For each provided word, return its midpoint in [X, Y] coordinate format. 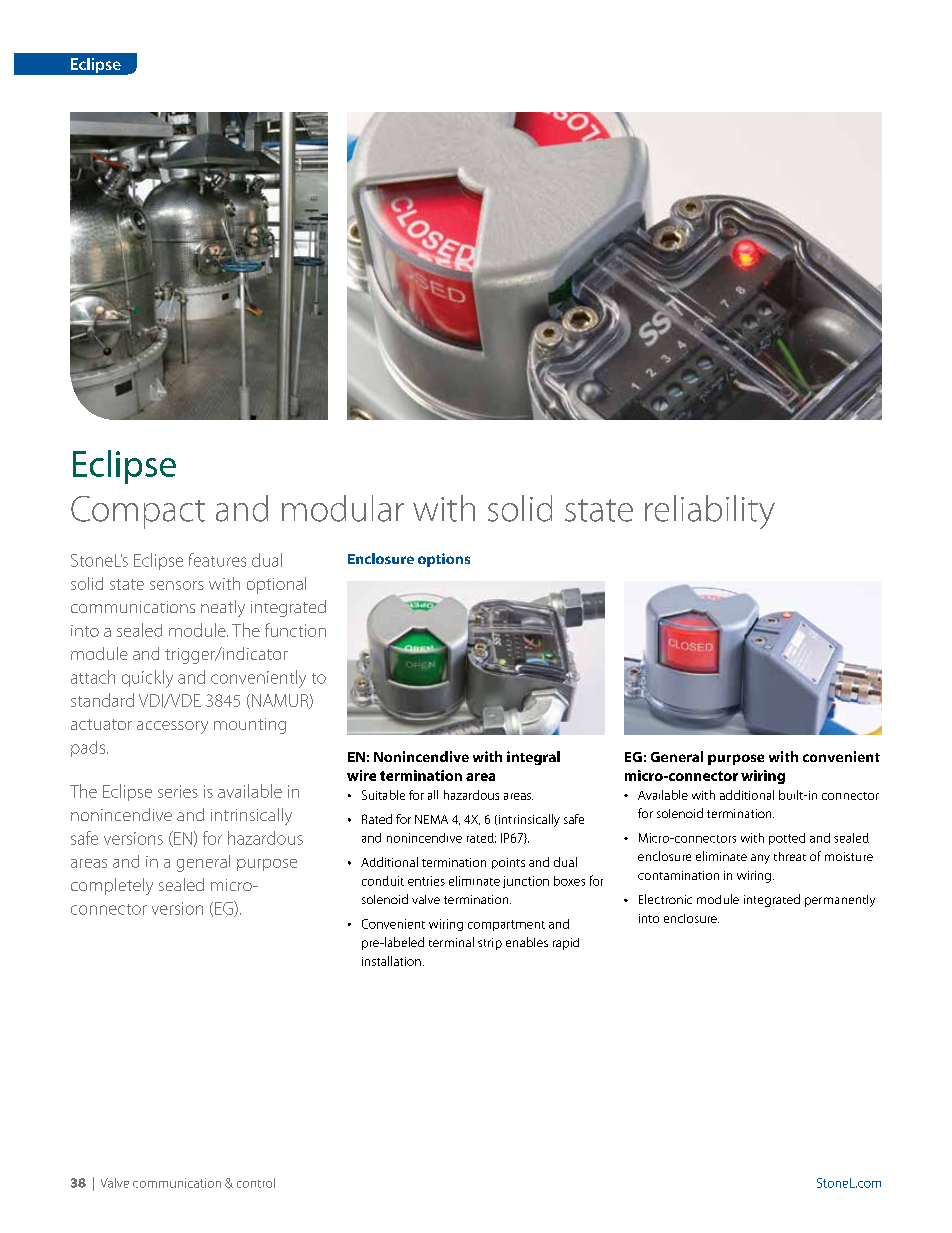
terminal [451, 942]
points [508, 863]
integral [533, 758]
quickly [147, 679]
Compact [138, 512]
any [760, 859]
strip [490, 944]
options [444, 560]
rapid [566, 944]
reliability [710, 512]
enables [527, 942]
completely [112, 886]
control [256, 1183]
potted [787, 839]
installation [391, 961]
